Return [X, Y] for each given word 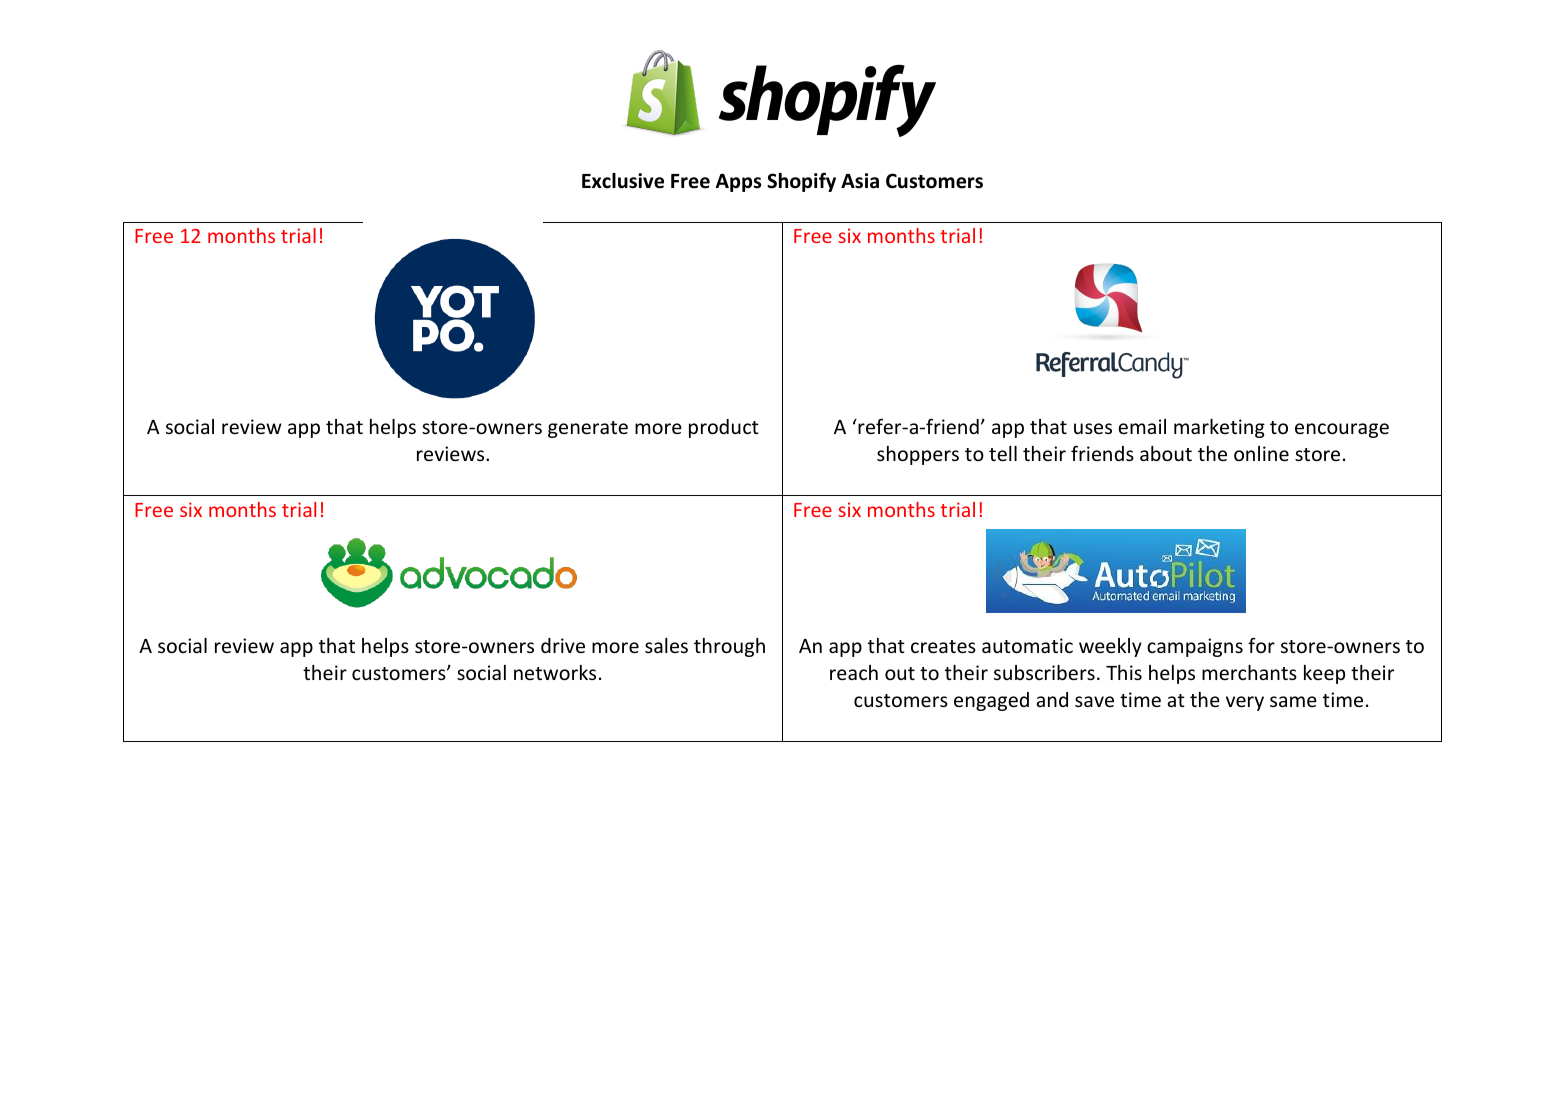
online [1261, 453]
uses [1093, 428]
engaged [991, 701]
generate [588, 429]
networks [555, 672]
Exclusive [623, 181]
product [724, 428]
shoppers [918, 455]
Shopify [801, 182]
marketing [1219, 428]
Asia [860, 181]
